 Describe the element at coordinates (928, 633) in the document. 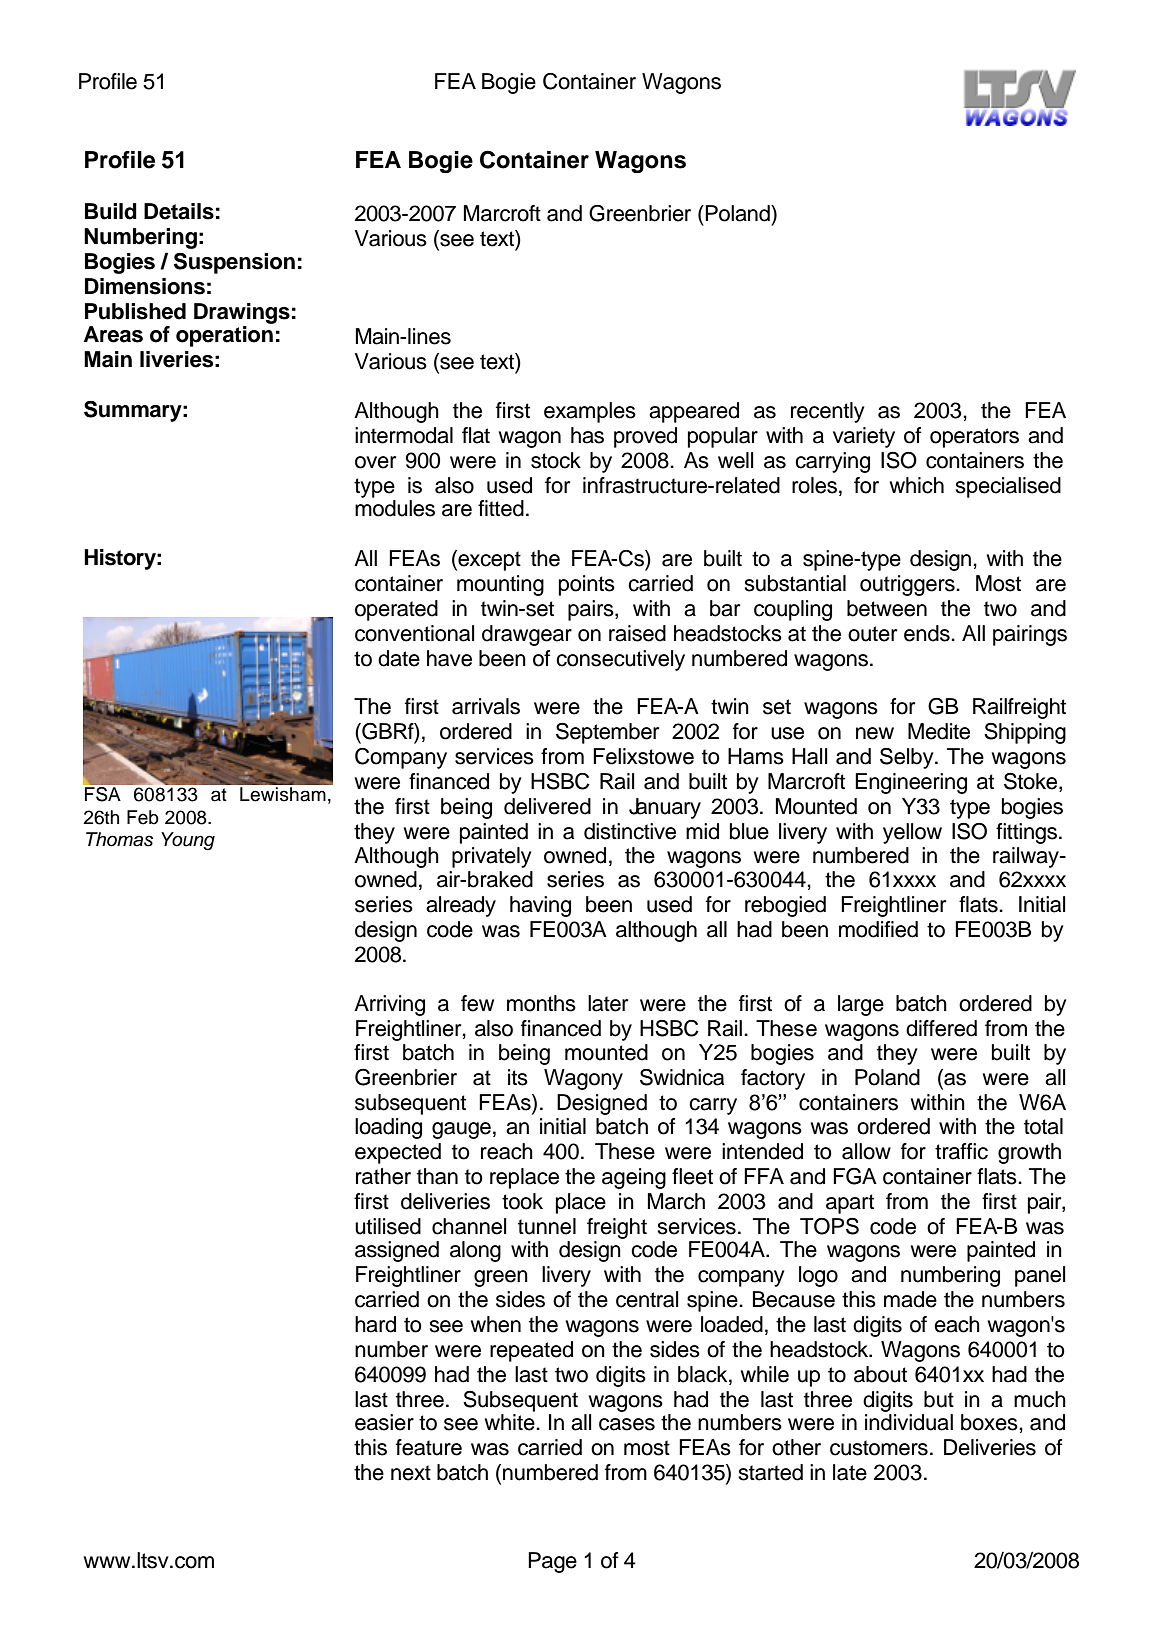

I see `ends` at that location.
